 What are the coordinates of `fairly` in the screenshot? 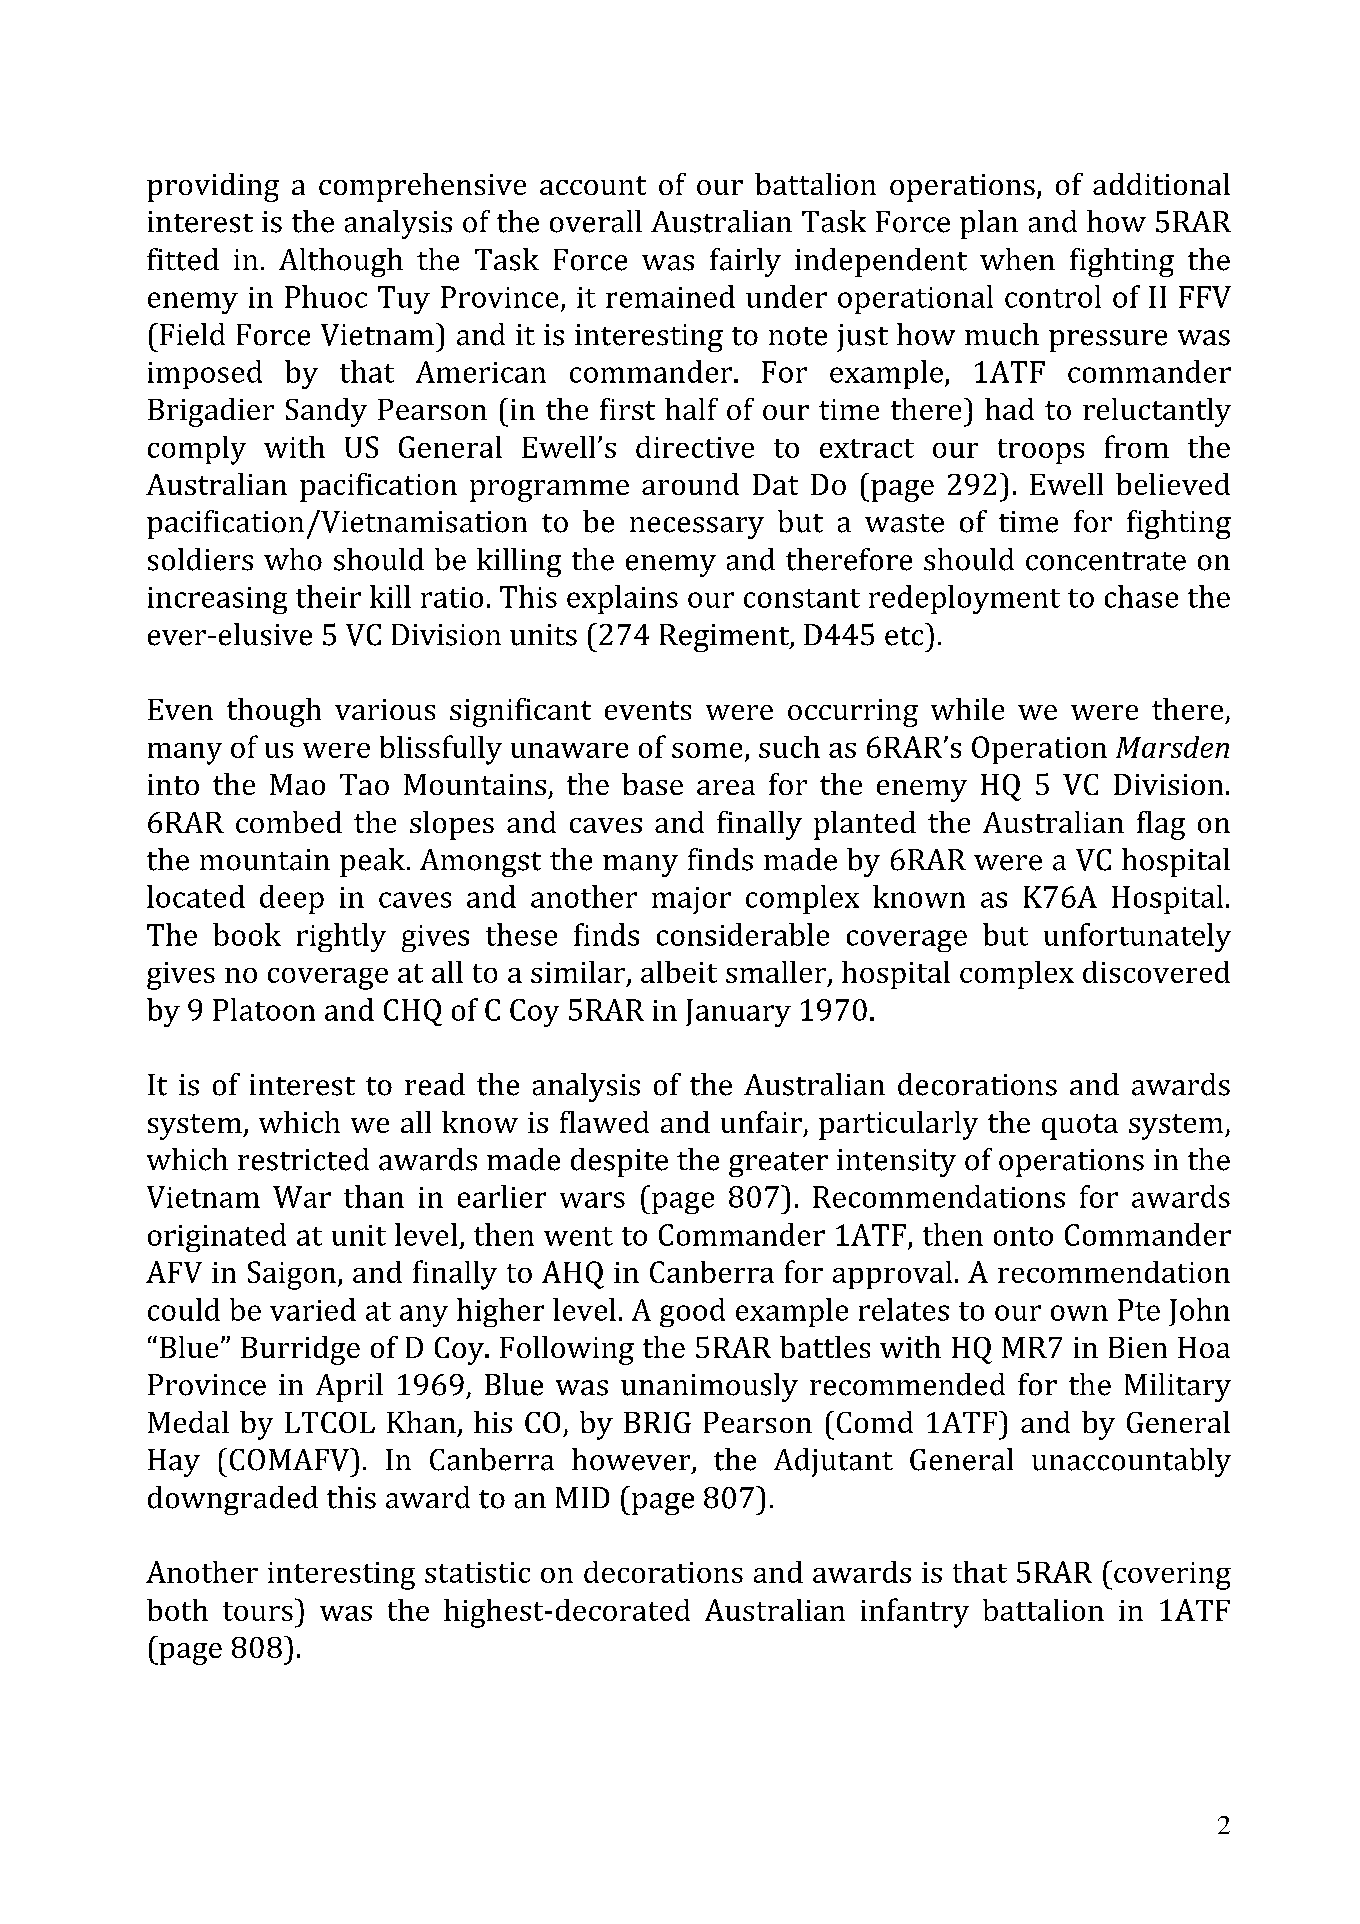 It's located at (745, 262).
